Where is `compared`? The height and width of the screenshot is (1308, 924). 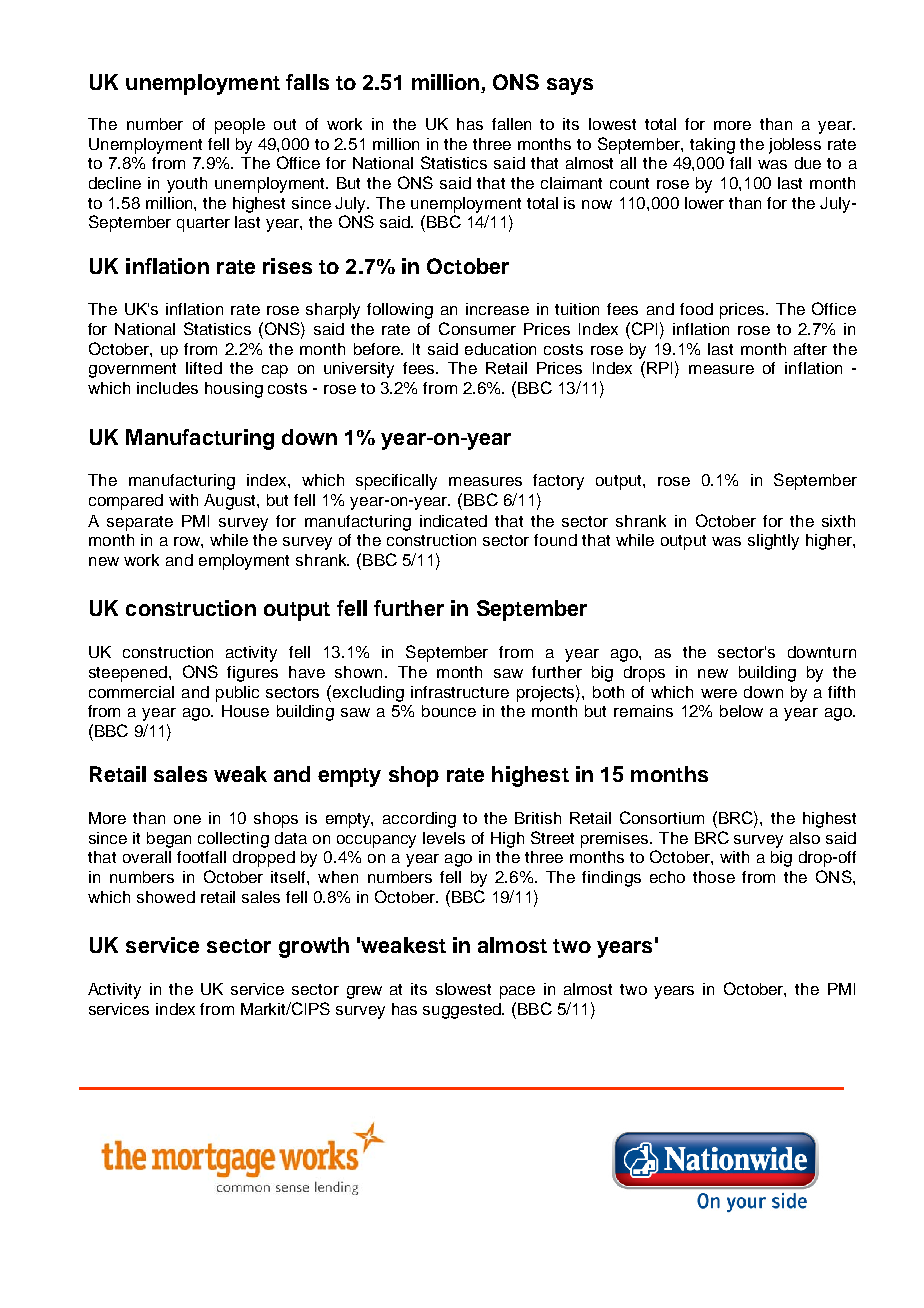 compared is located at coordinates (126, 502).
